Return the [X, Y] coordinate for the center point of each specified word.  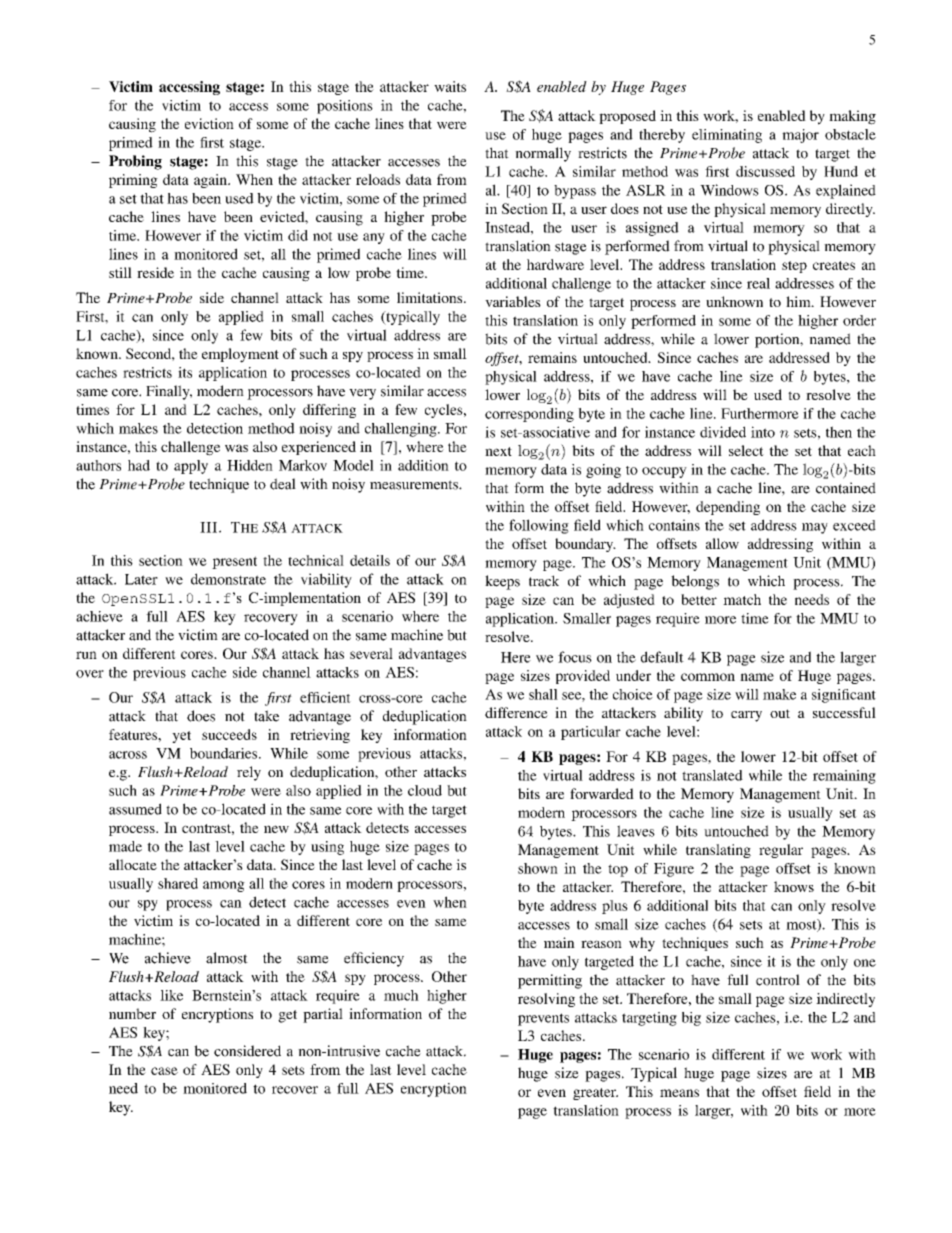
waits [450, 86]
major [800, 136]
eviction [209, 123]
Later [141, 579]
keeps [502, 582]
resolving [546, 1000]
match [742, 599]
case [164, 1071]
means [679, 1093]
